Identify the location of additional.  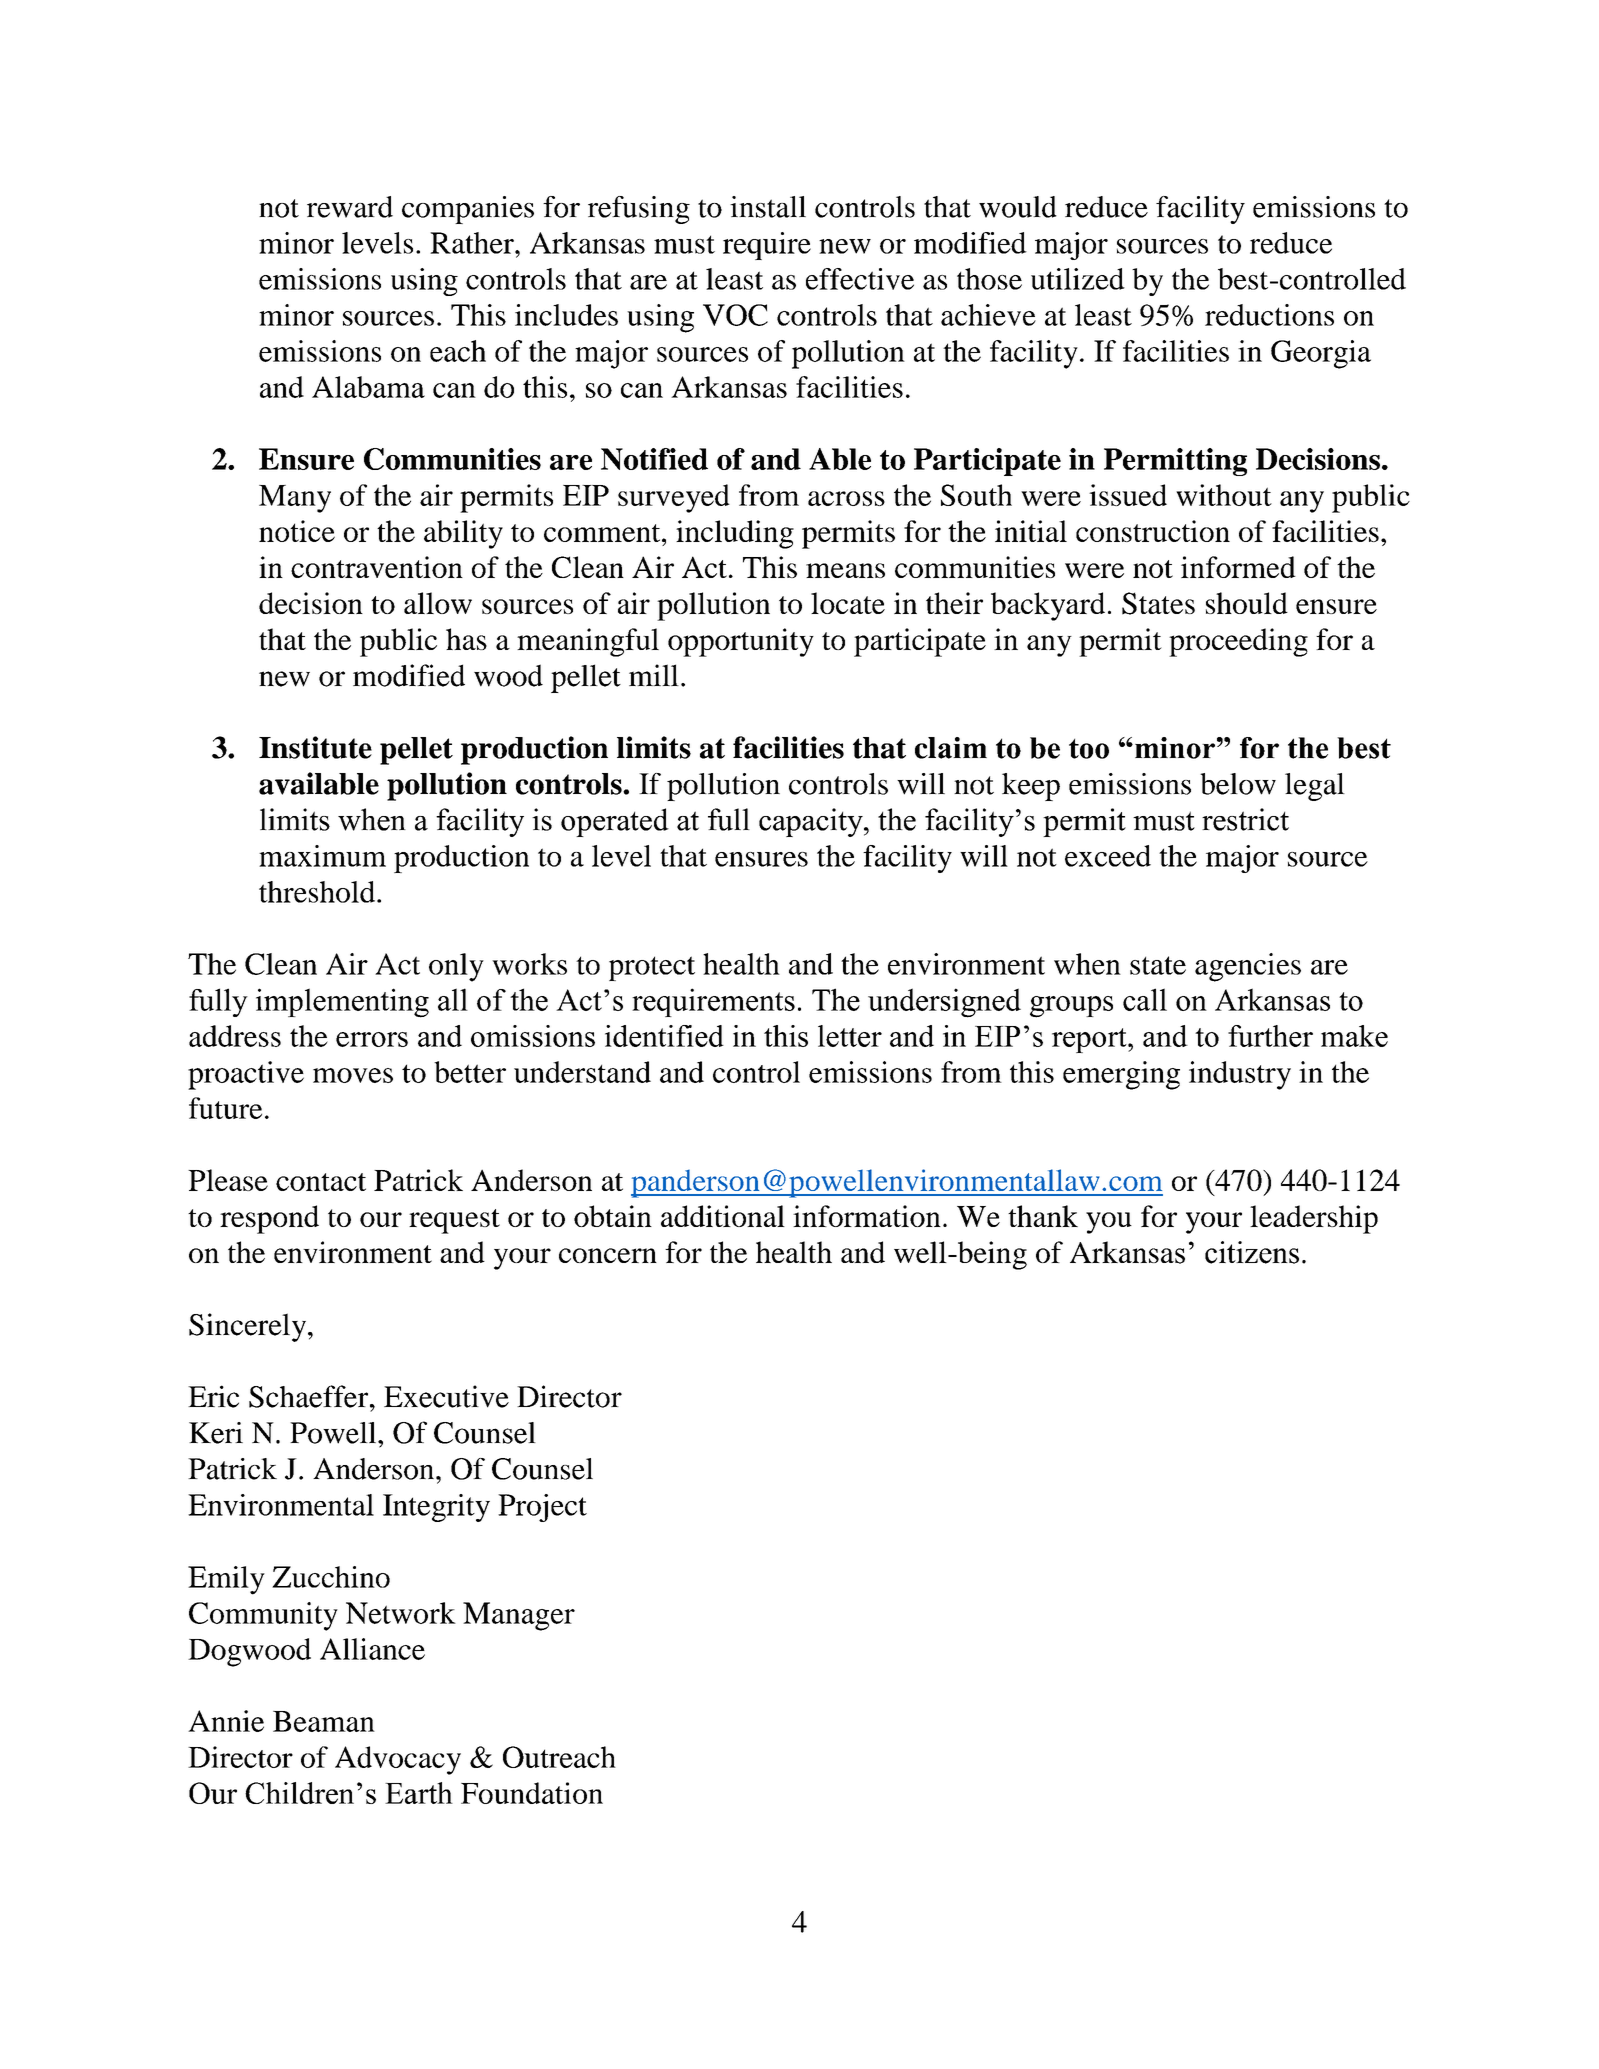
(723, 1216).
